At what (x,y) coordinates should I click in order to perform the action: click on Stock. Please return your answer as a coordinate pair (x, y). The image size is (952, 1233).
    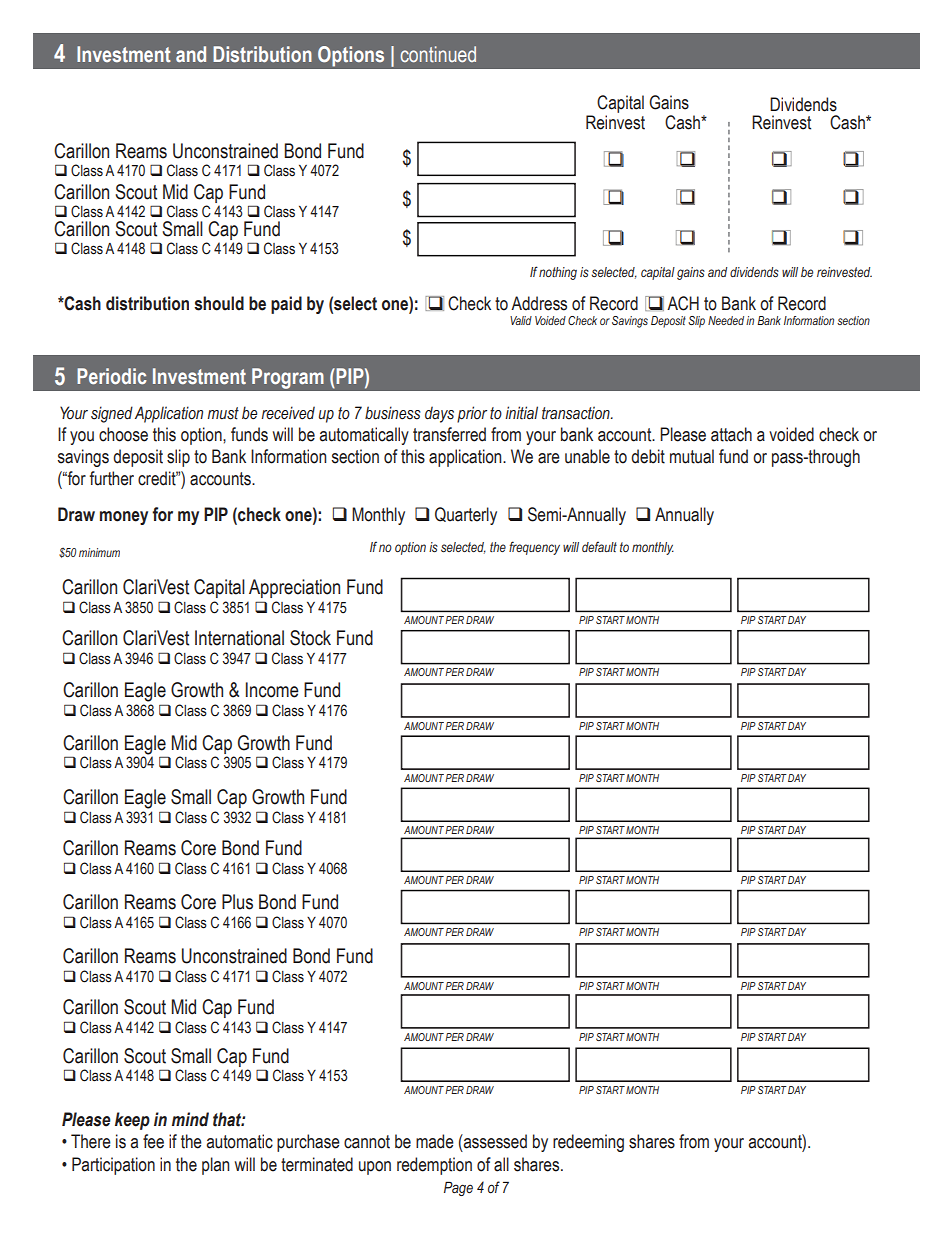
    Looking at the image, I should click on (310, 638).
